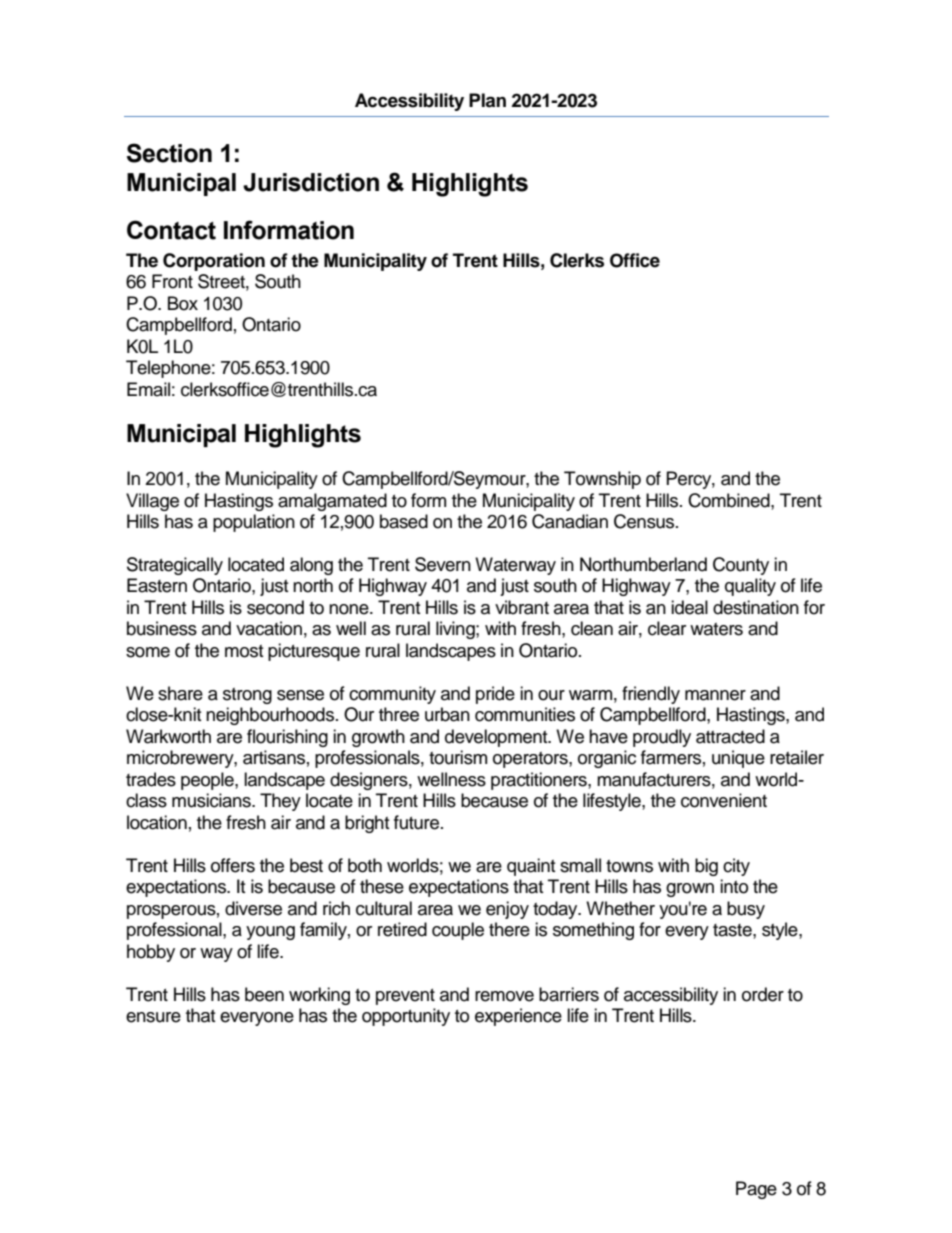 This image has width=952, height=1233. What do you see at coordinates (311, 182) in the image?
I see `Jurisdiction` at bounding box center [311, 182].
